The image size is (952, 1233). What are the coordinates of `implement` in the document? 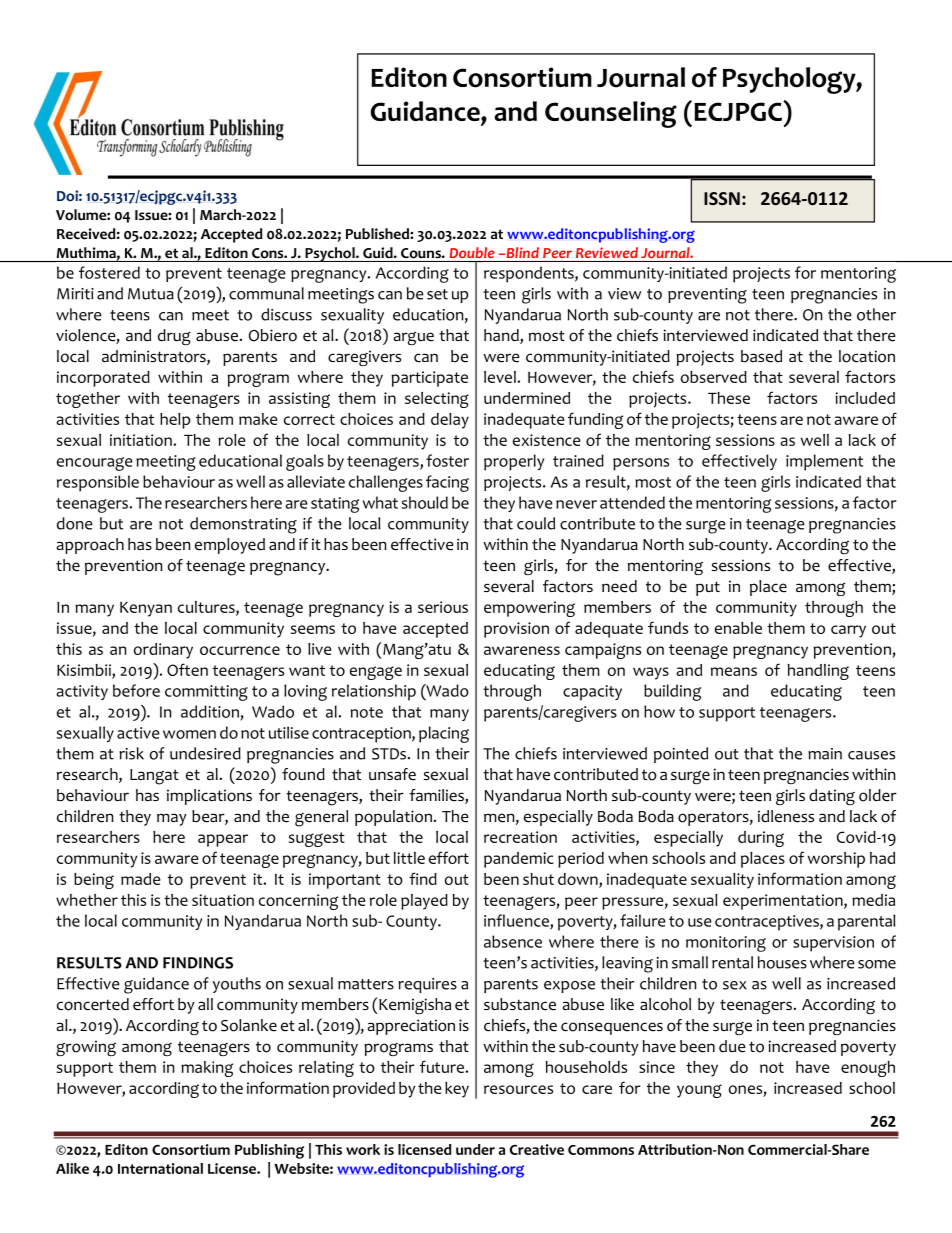 It's located at (824, 462).
